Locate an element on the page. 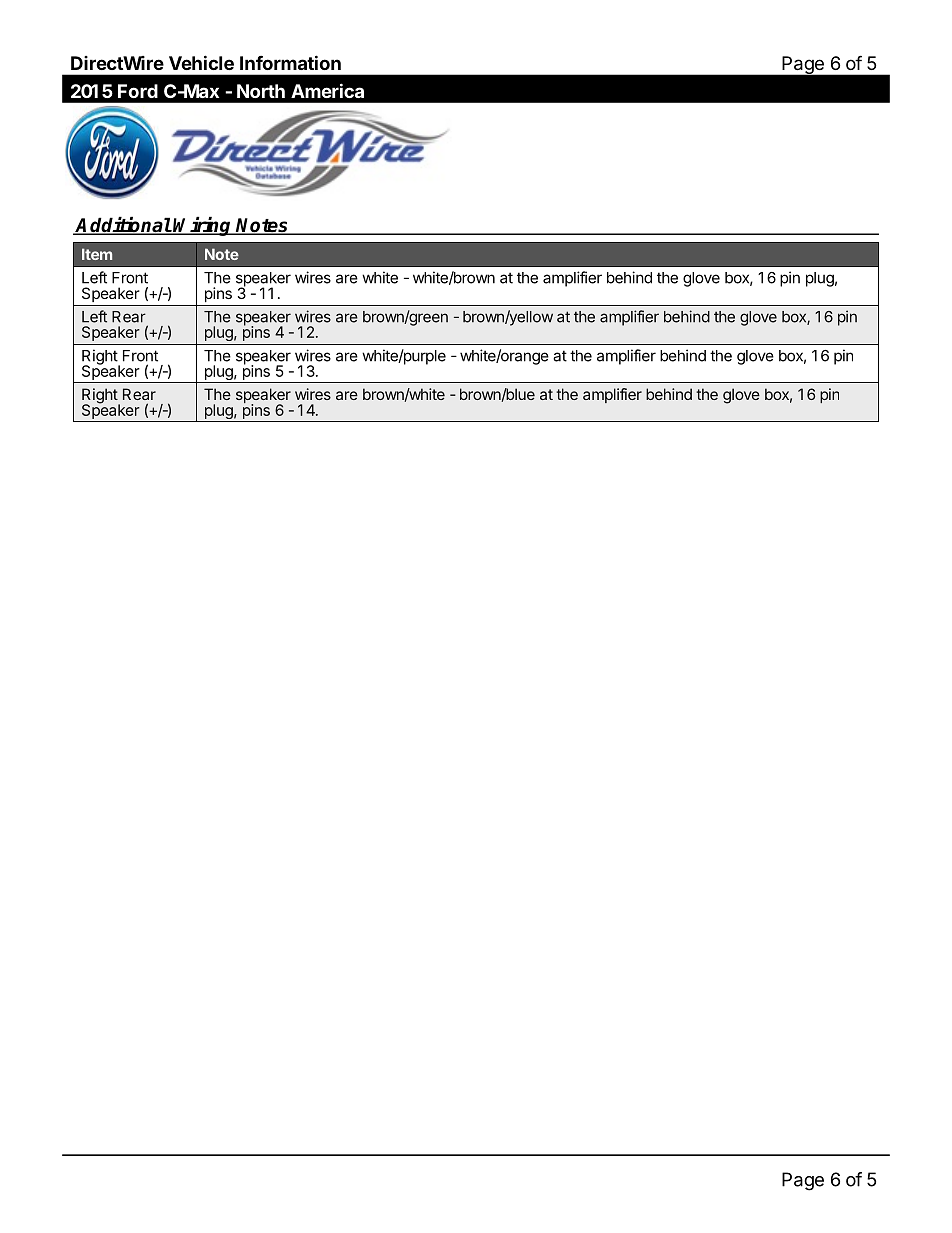 The height and width of the document is (1233, 952). Ford is located at coordinates (138, 91).
